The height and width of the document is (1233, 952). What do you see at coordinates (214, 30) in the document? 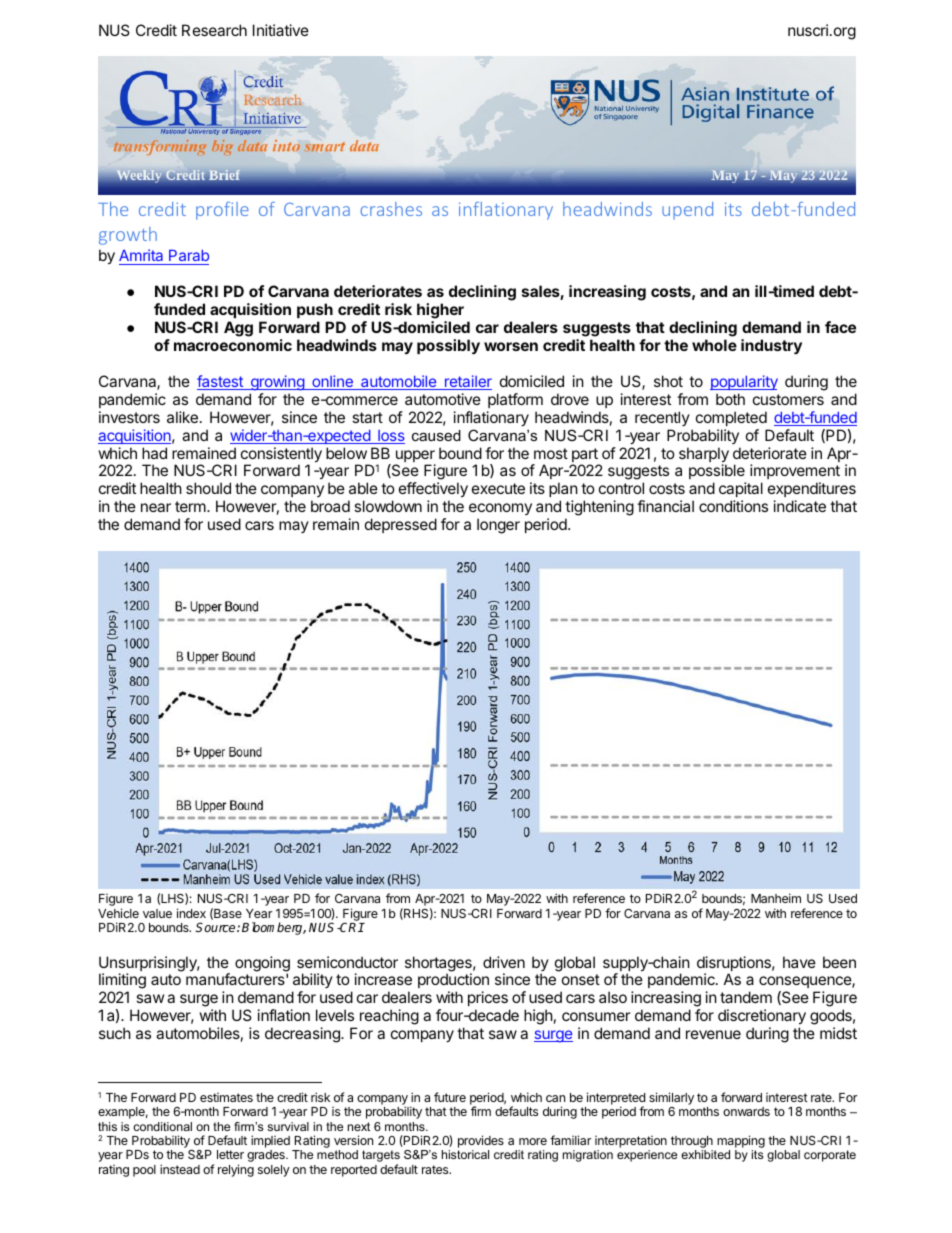
I see `Research` at bounding box center [214, 30].
